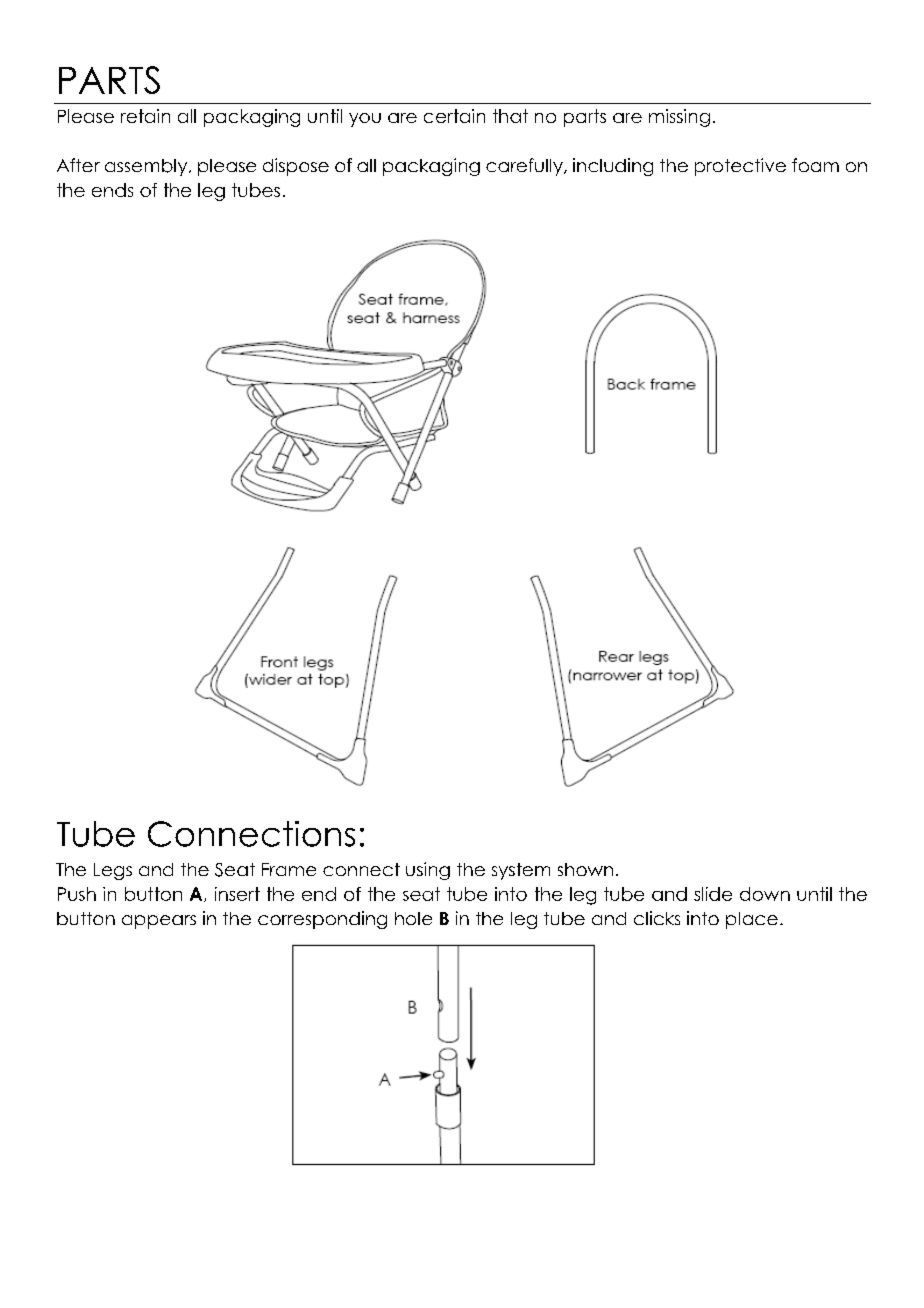  I want to click on including, so click(613, 167).
